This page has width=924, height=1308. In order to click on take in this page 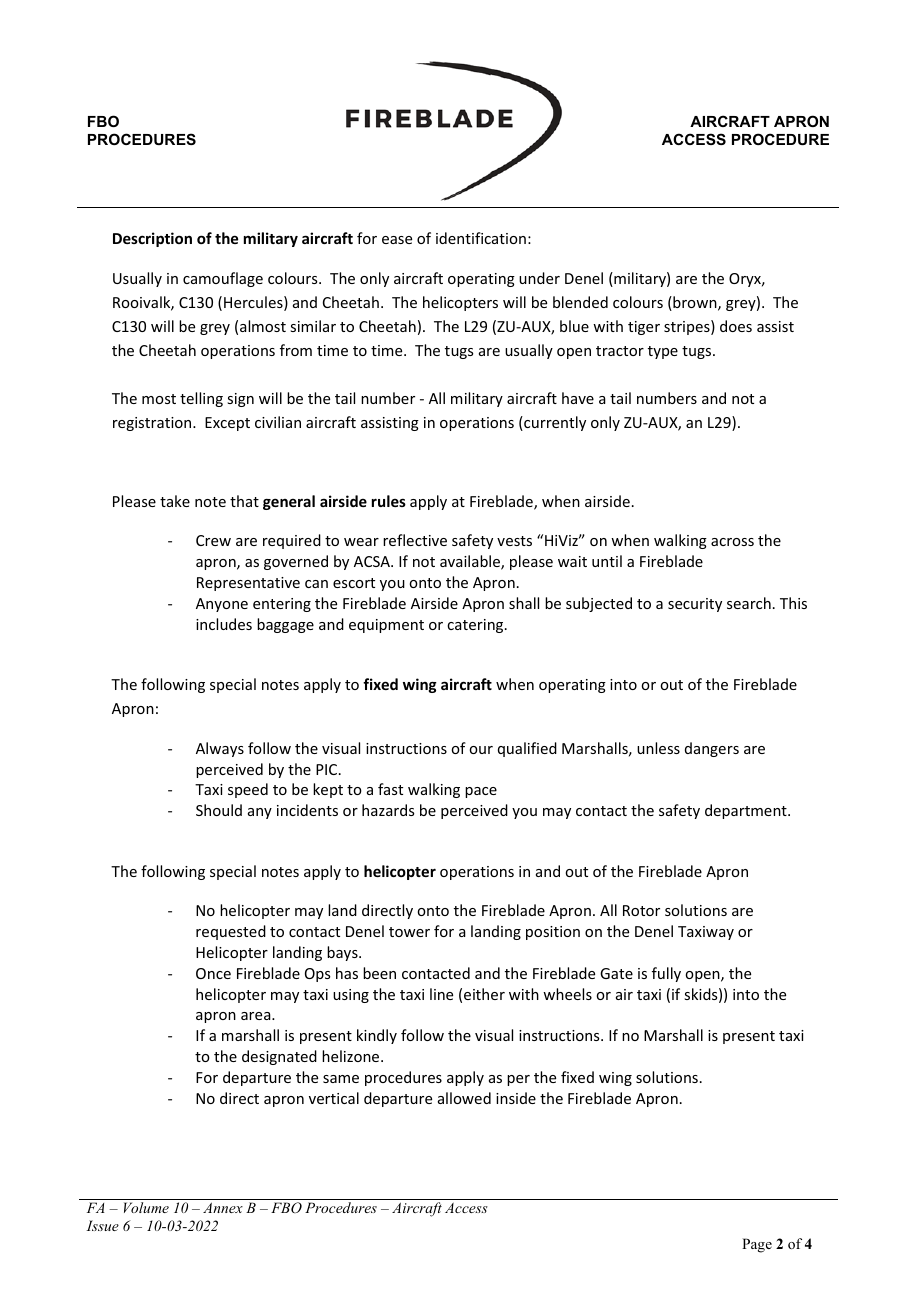, I will do `click(175, 501)`.
